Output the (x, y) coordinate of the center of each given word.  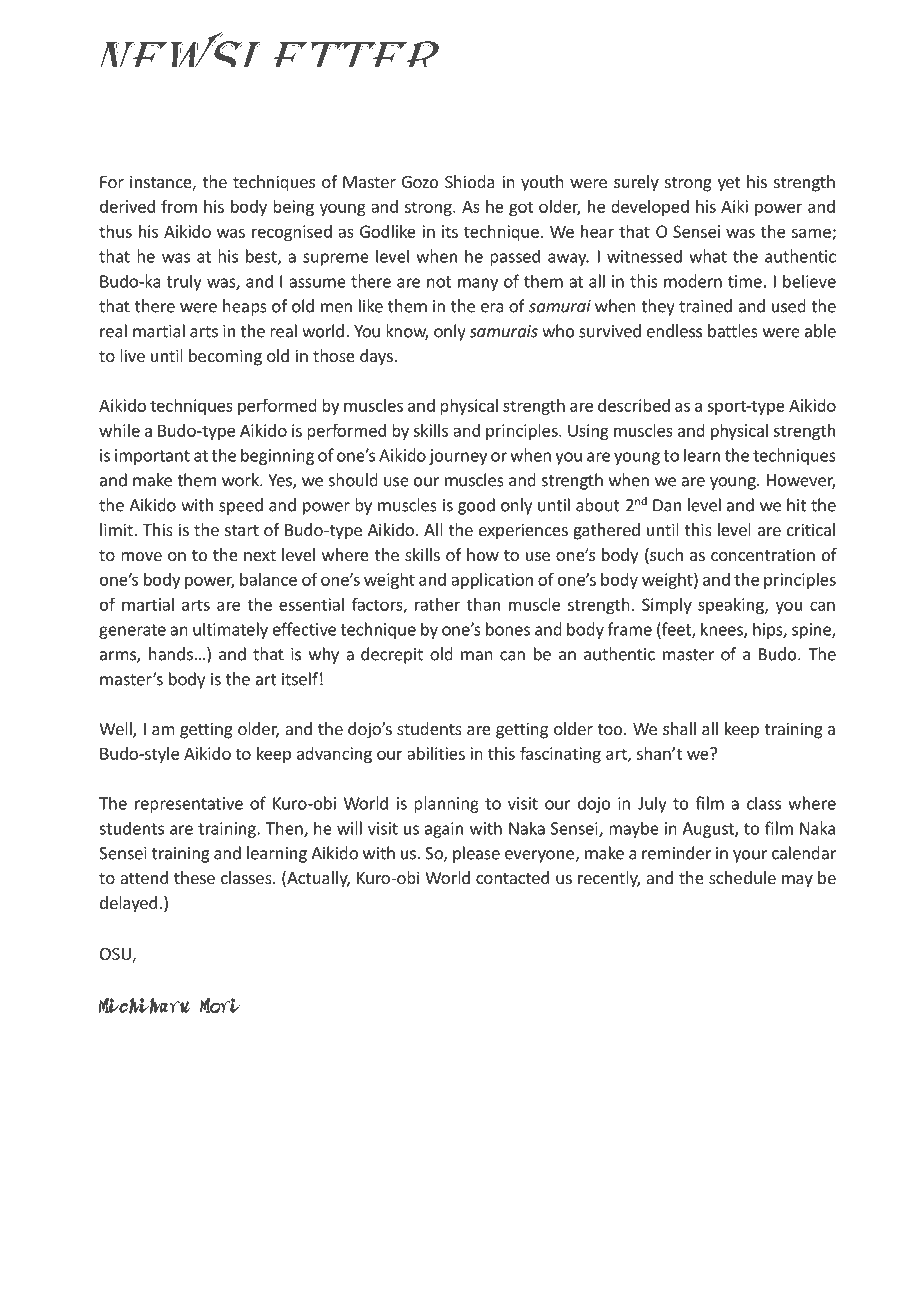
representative (189, 805)
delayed (128, 904)
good (476, 506)
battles (733, 331)
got (521, 208)
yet (729, 184)
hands (171, 654)
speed (241, 506)
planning (446, 804)
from (179, 206)
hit (796, 505)
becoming (225, 357)
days (377, 357)
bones (508, 629)
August (709, 830)
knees (723, 630)
